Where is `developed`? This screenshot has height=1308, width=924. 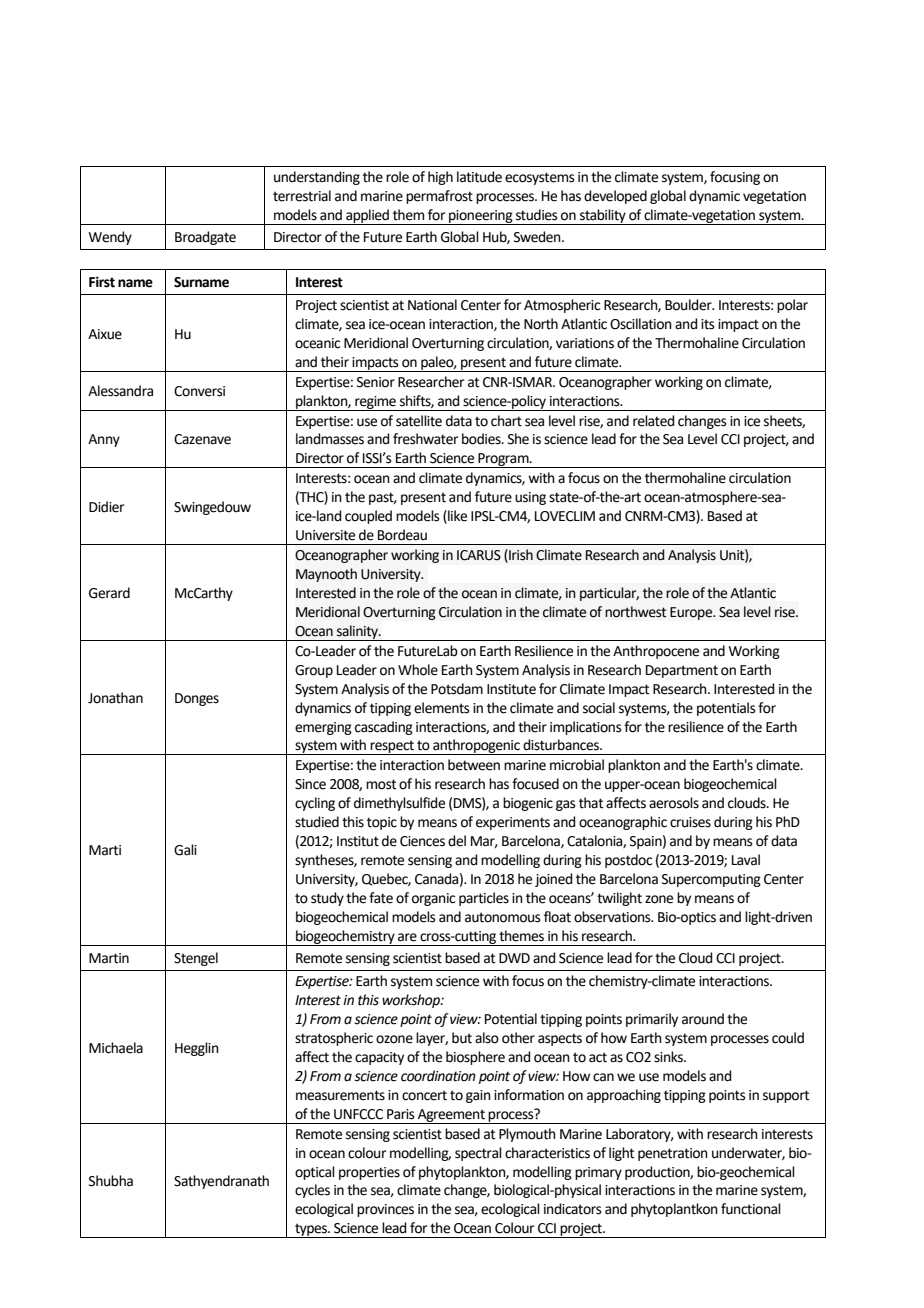 developed is located at coordinates (615, 197).
